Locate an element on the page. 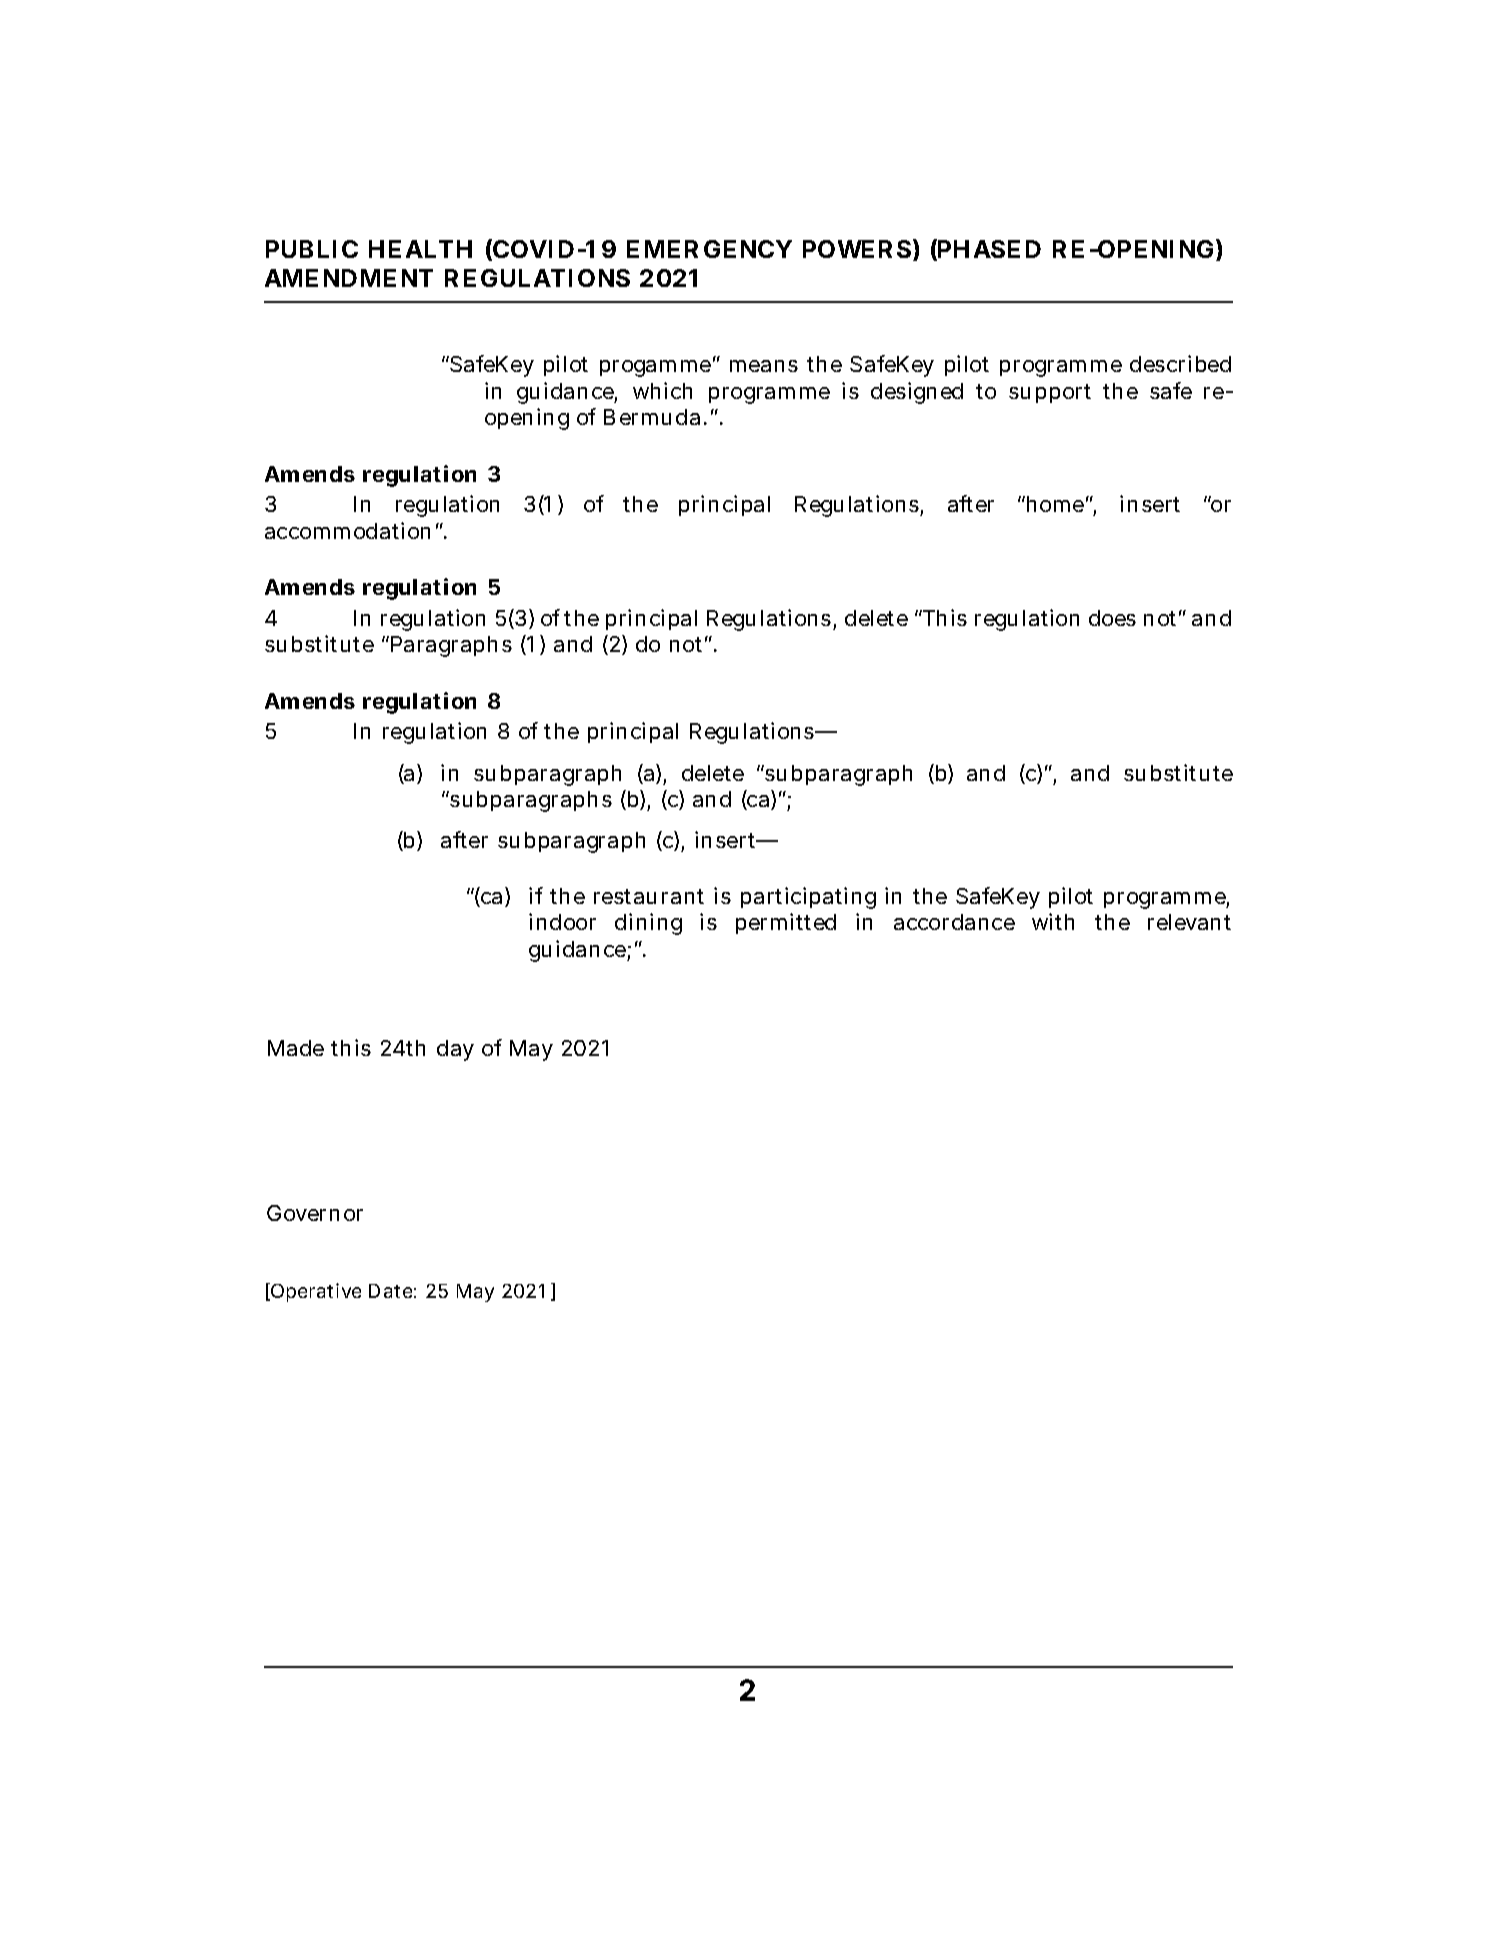 This document has width=1497, height=1938. described is located at coordinates (1180, 363).
